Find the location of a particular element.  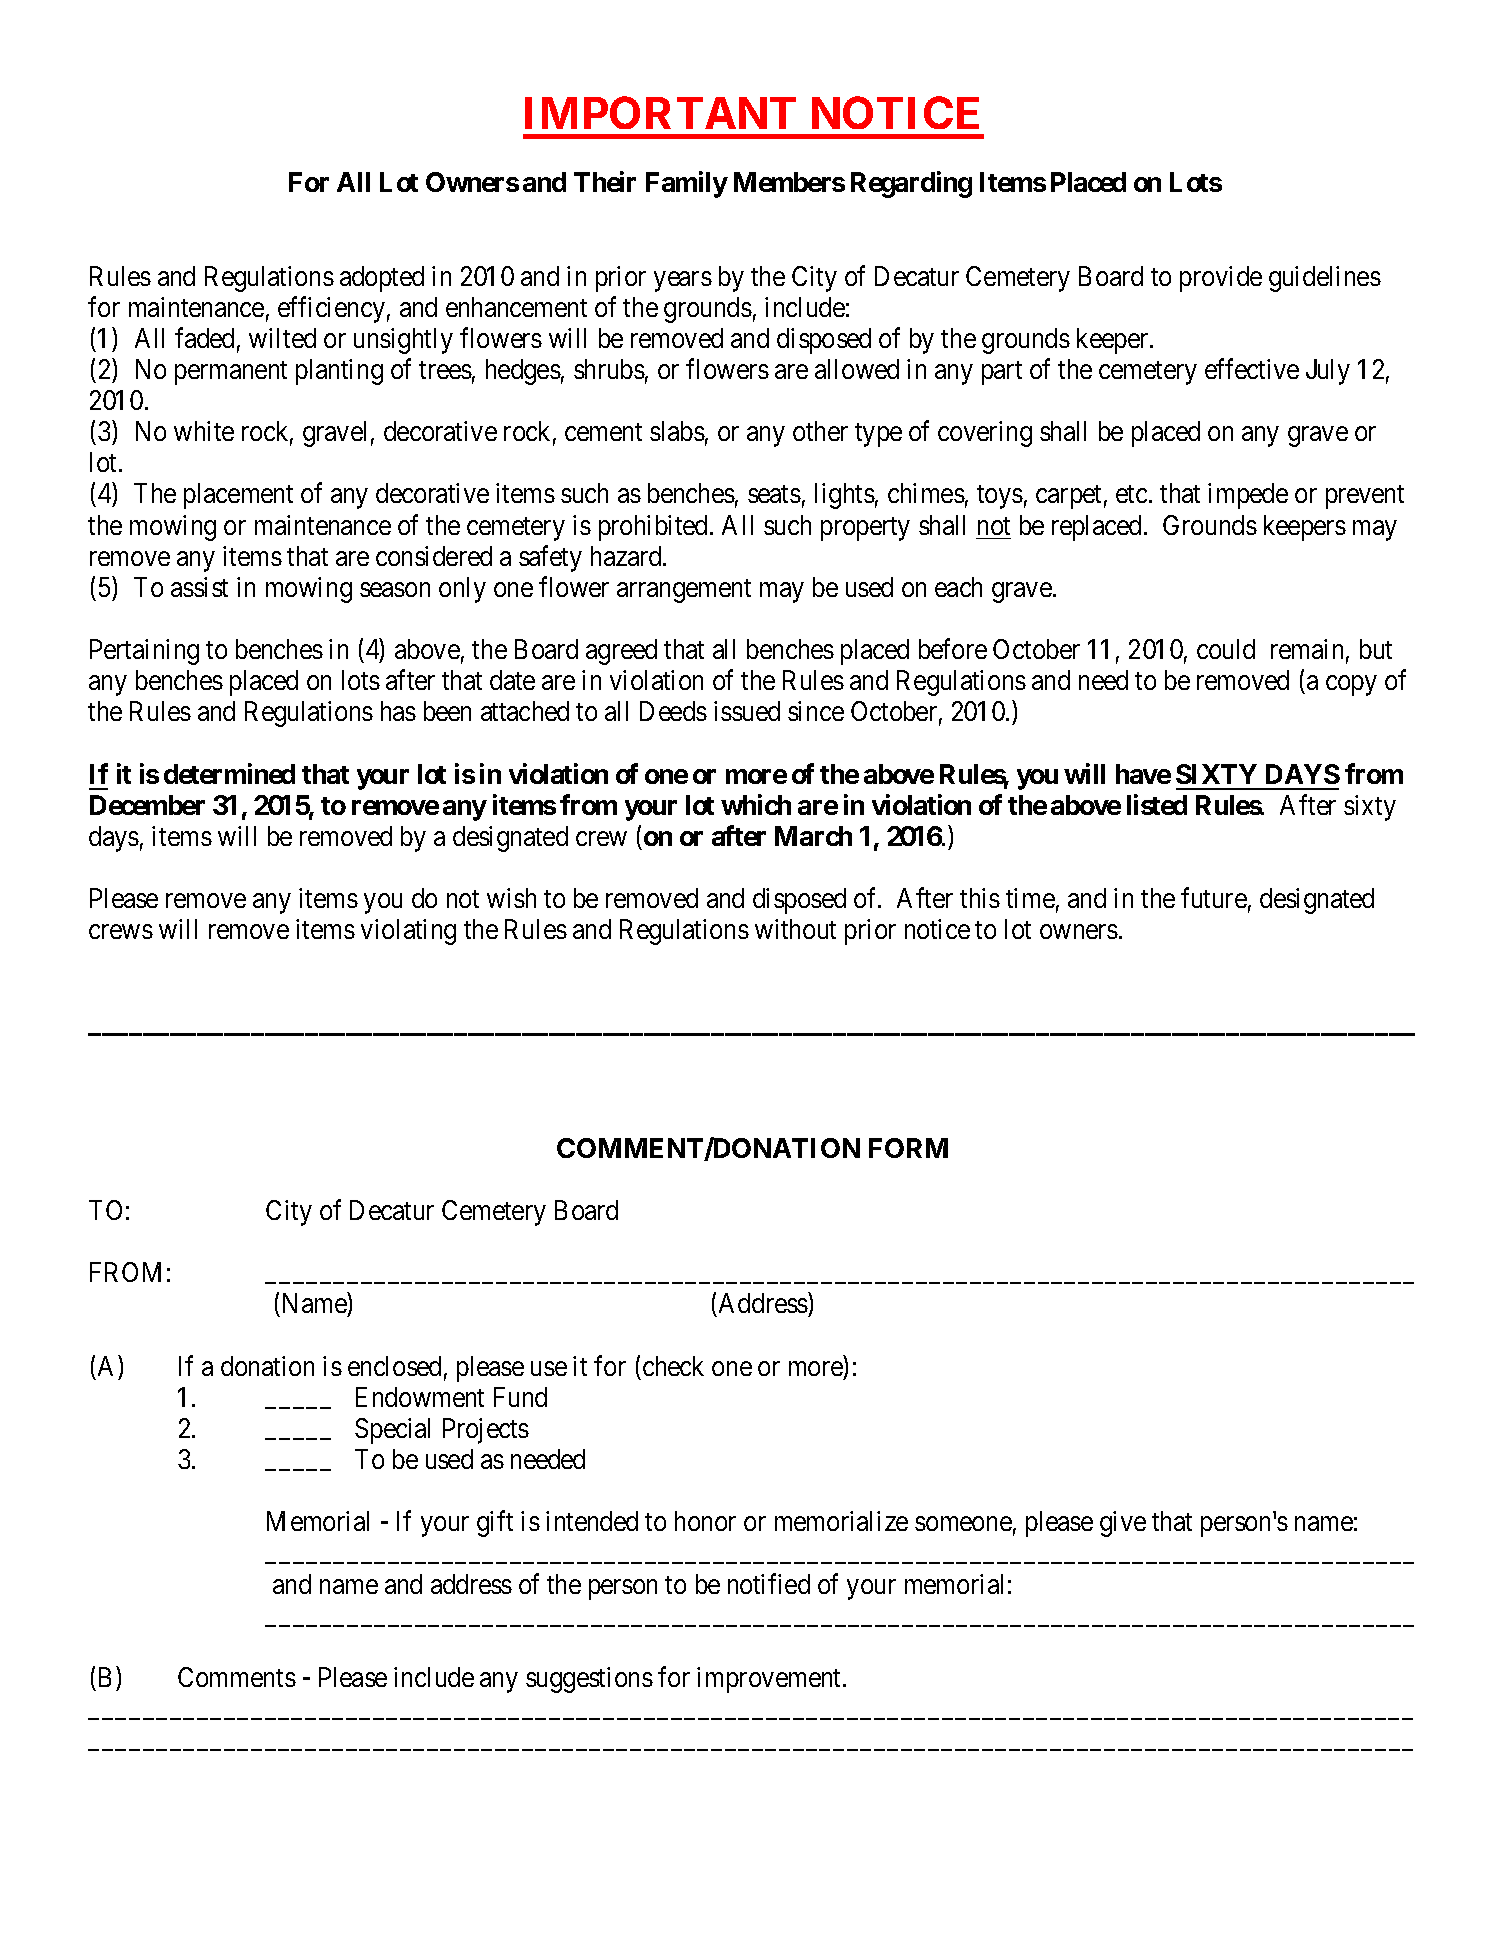

arrangement is located at coordinates (684, 591).
